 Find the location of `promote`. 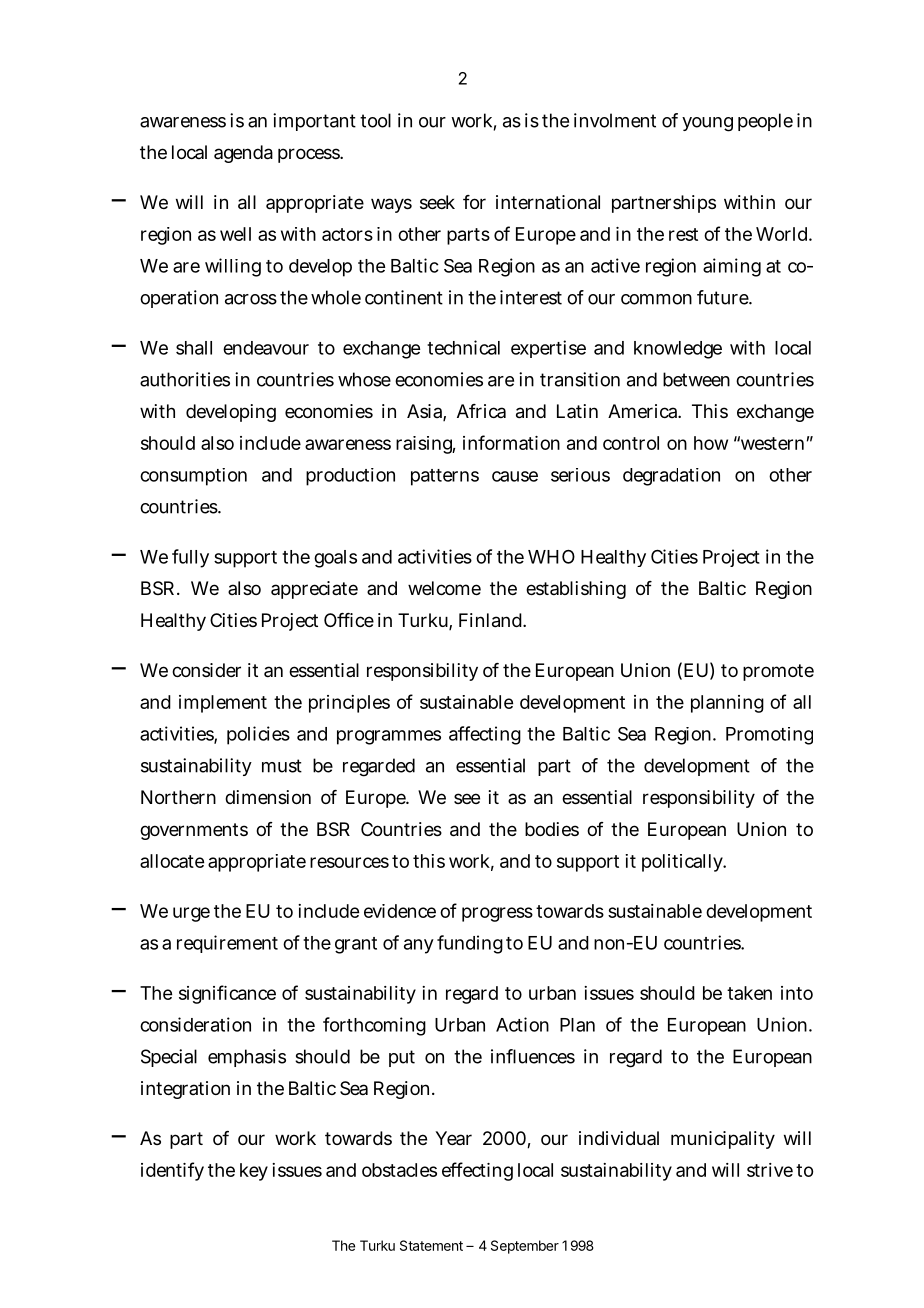

promote is located at coordinates (778, 672).
